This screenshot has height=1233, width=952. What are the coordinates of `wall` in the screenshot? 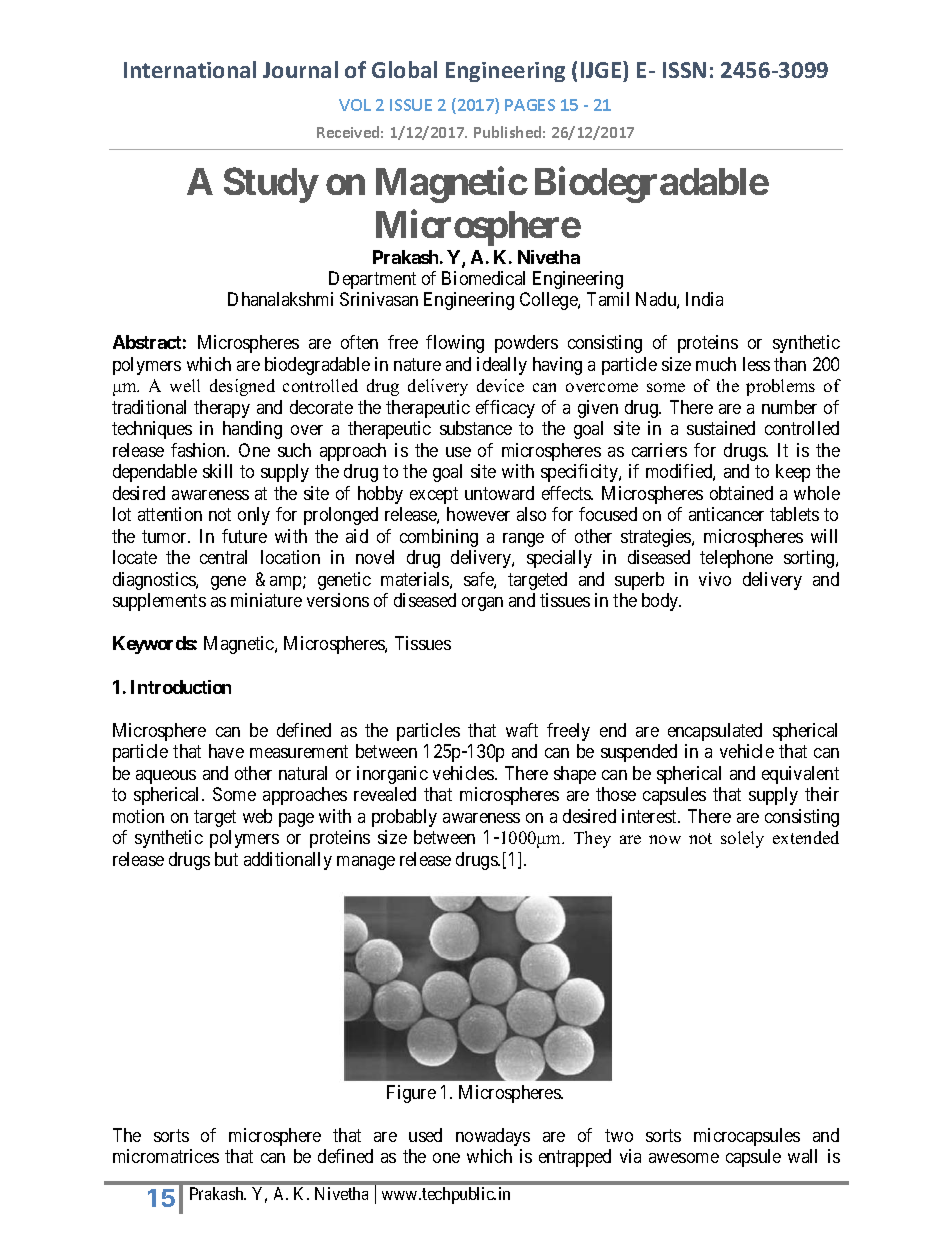 It's located at (802, 1156).
